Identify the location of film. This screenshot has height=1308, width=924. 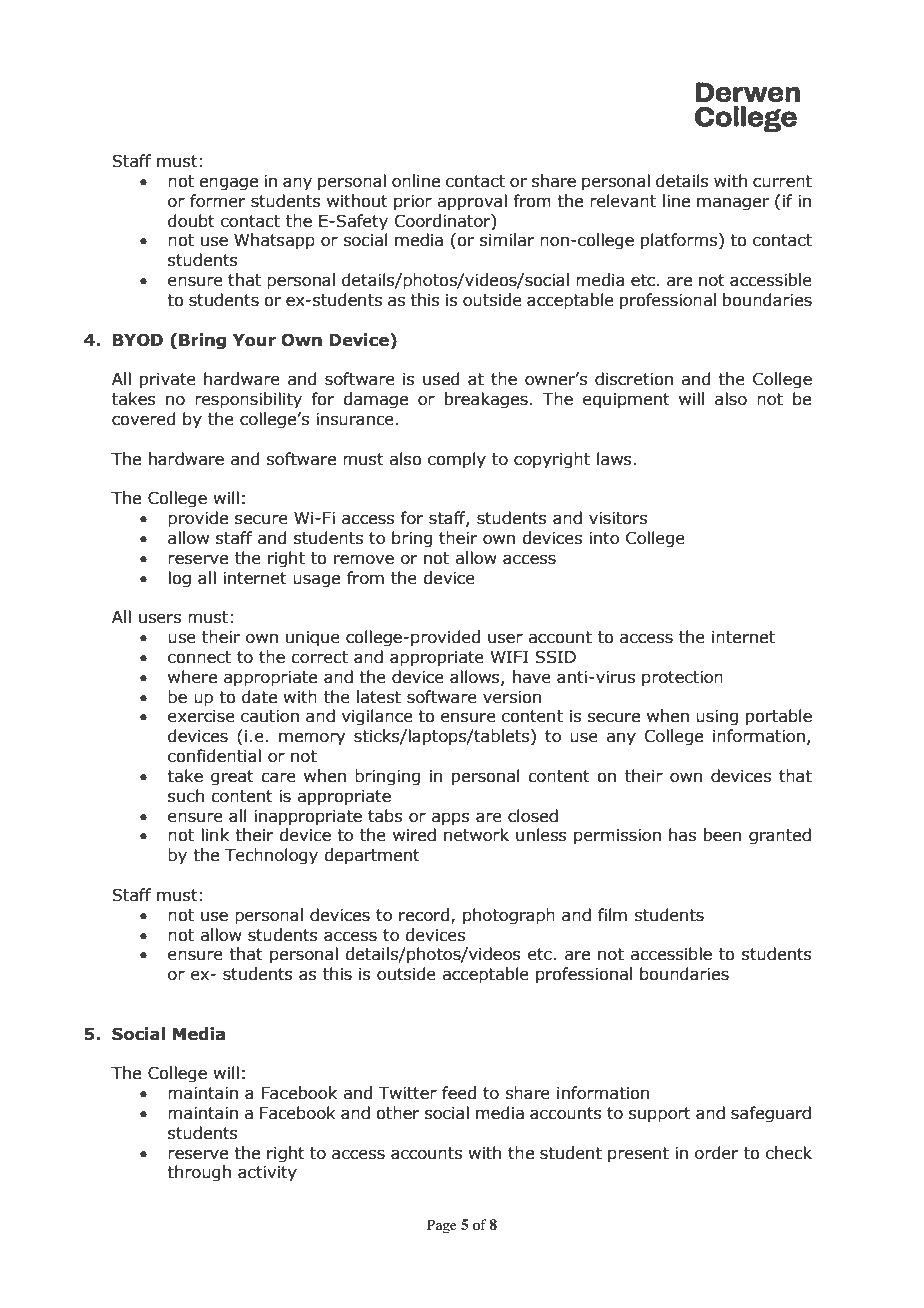
(612, 914).
